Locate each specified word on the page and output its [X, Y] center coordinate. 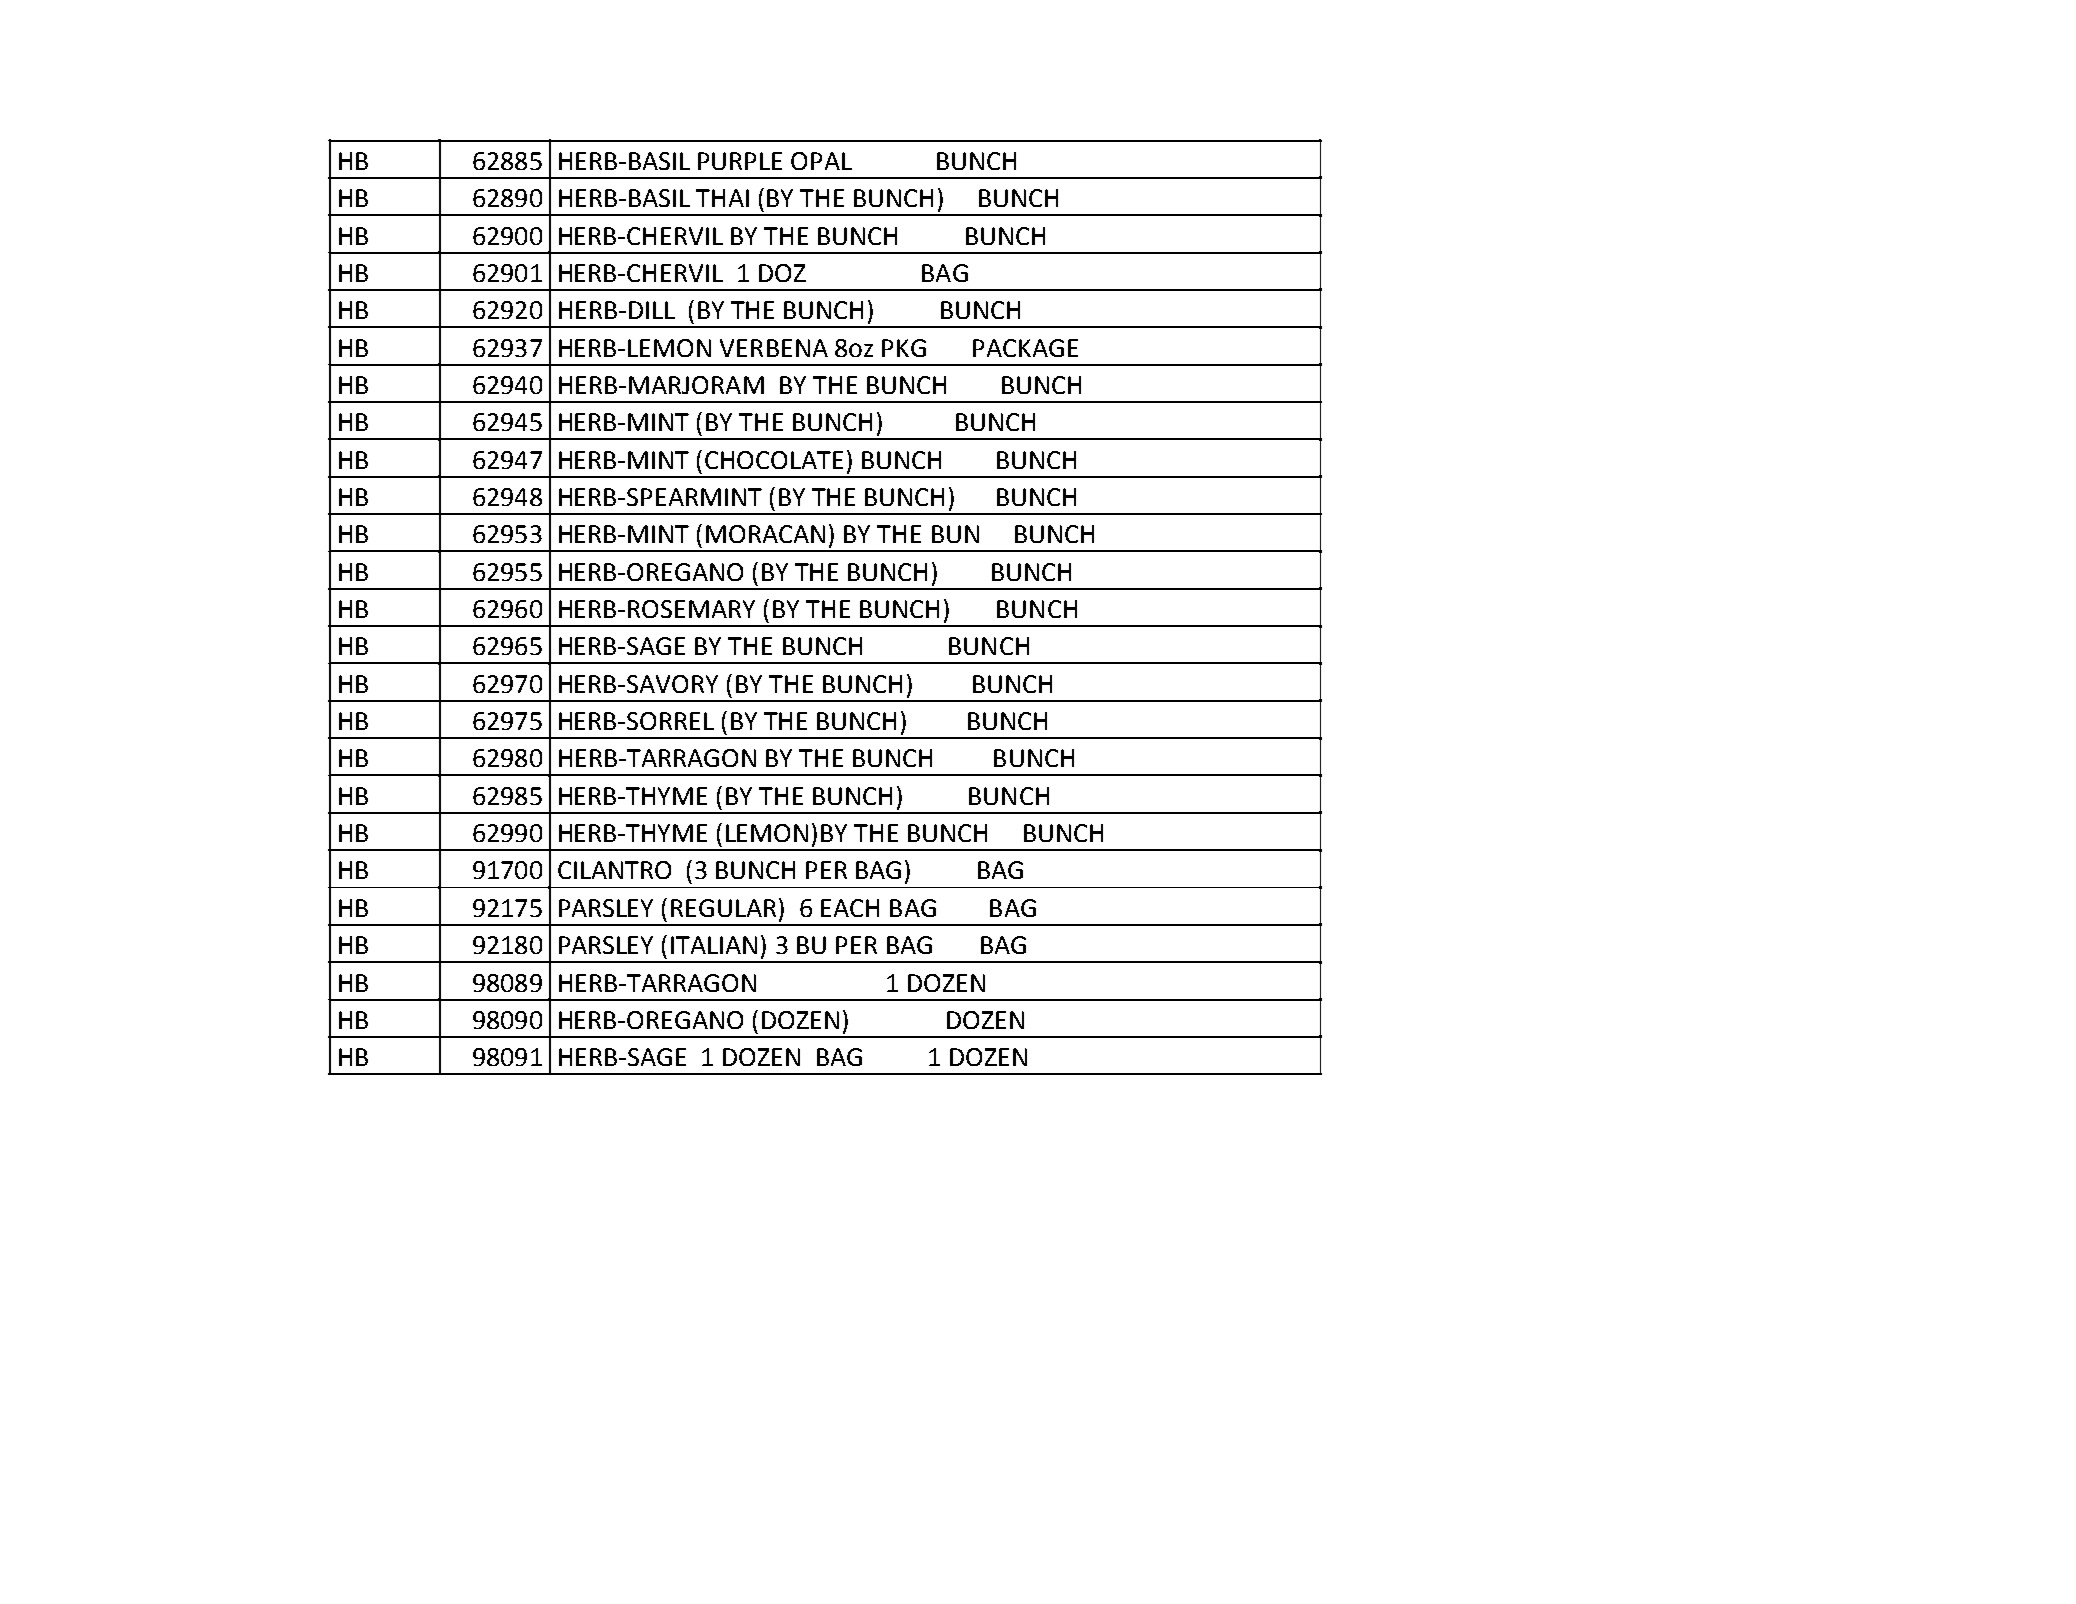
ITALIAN [714, 945]
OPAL [821, 161]
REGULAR [723, 908]
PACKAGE [1025, 348]
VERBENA [774, 348]
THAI [722, 198]
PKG [904, 348]
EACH [850, 908]
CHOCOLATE [774, 460]
